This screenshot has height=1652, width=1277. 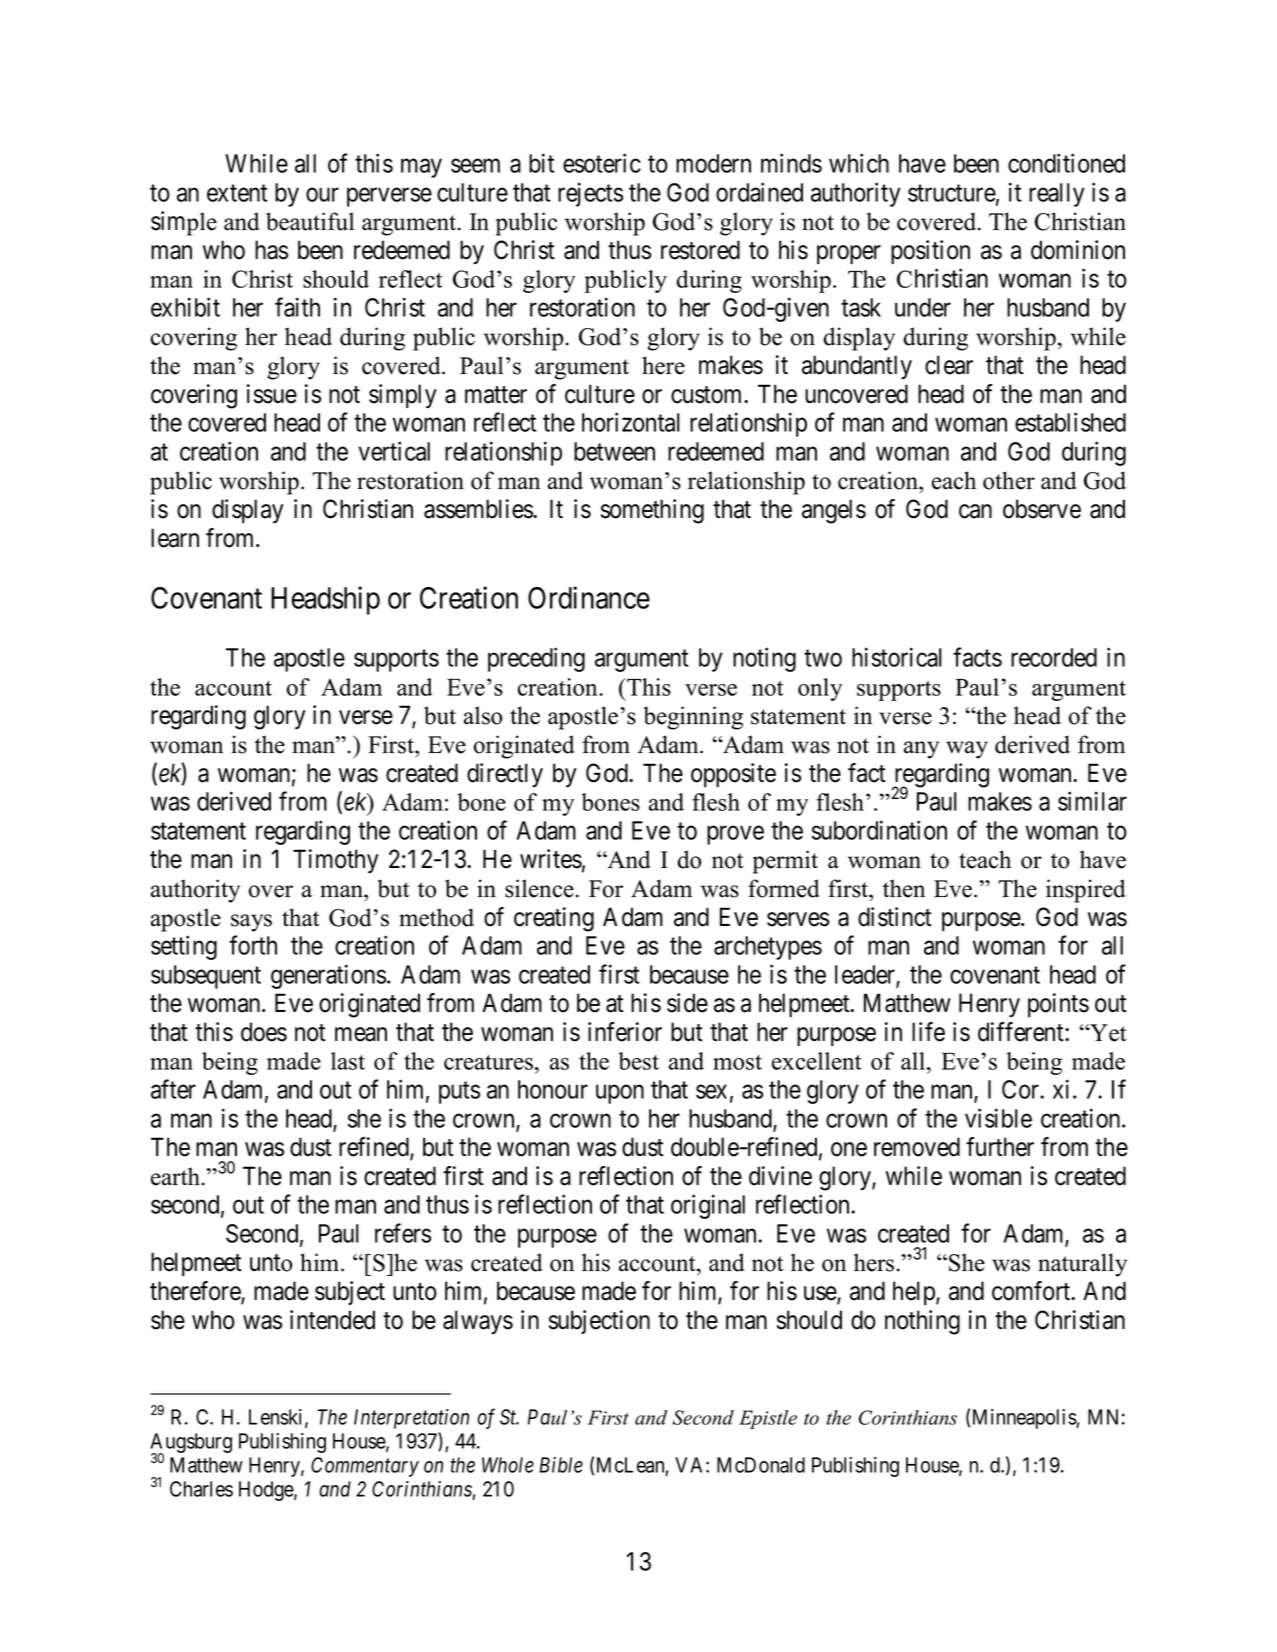 I want to click on rejects, so click(x=590, y=194).
